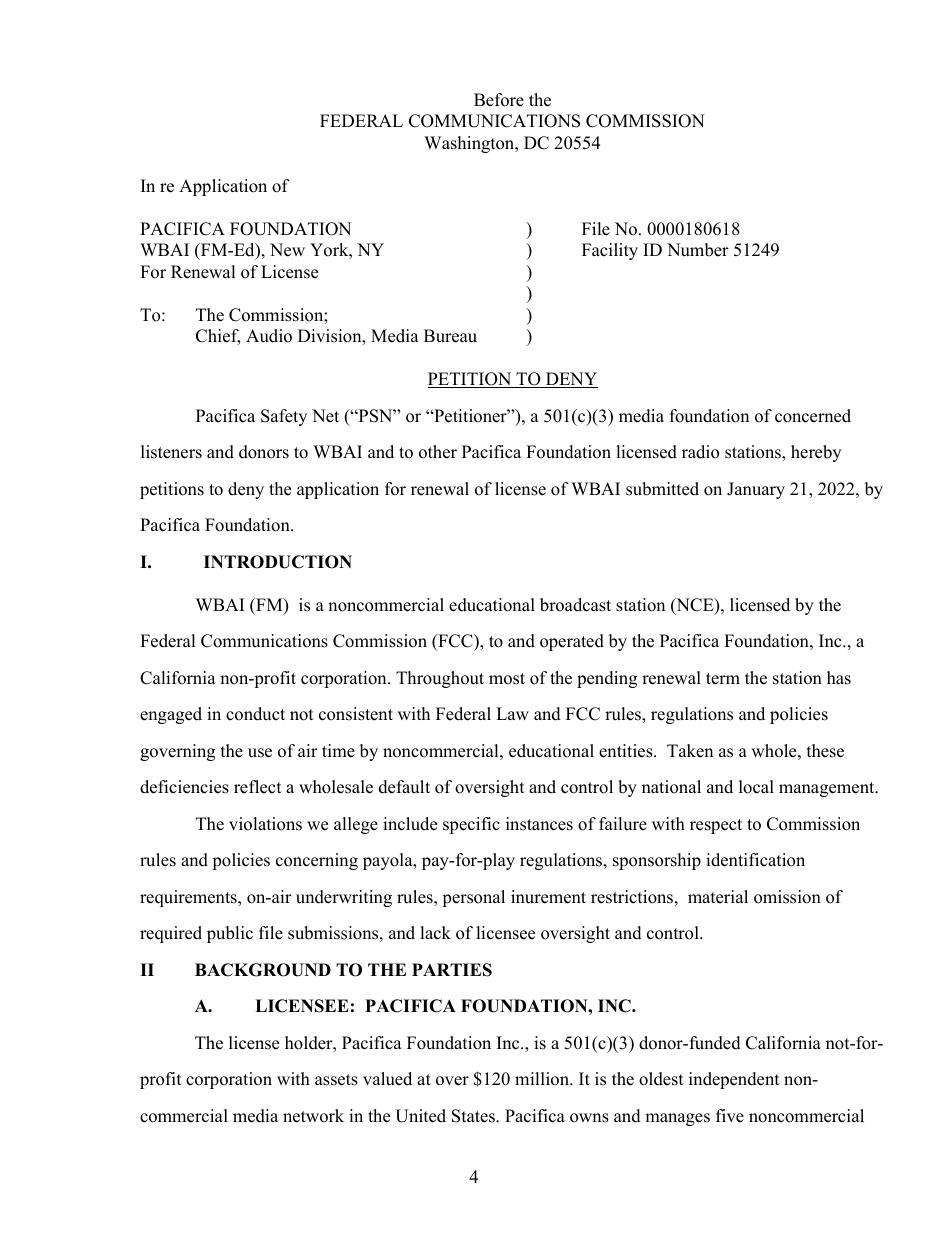 Image resolution: width=952 pixels, height=1233 pixels. What do you see at coordinates (698, 250) in the screenshot?
I see `Number` at bounding box center [698, 250].
